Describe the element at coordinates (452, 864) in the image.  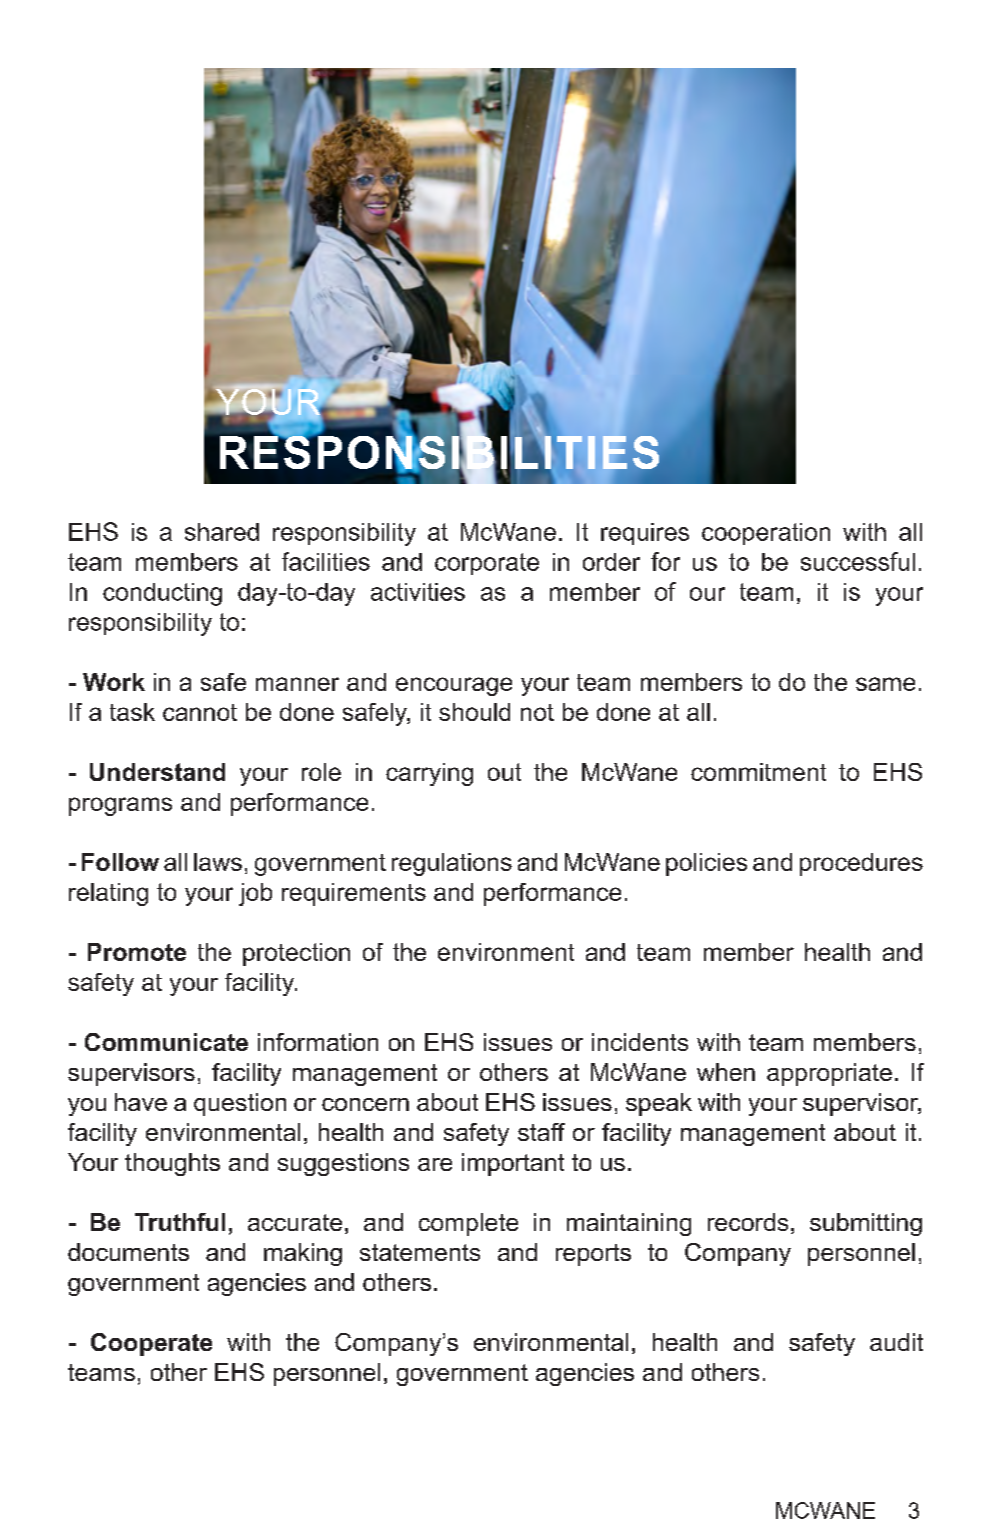
I see `regulations` at that location.
